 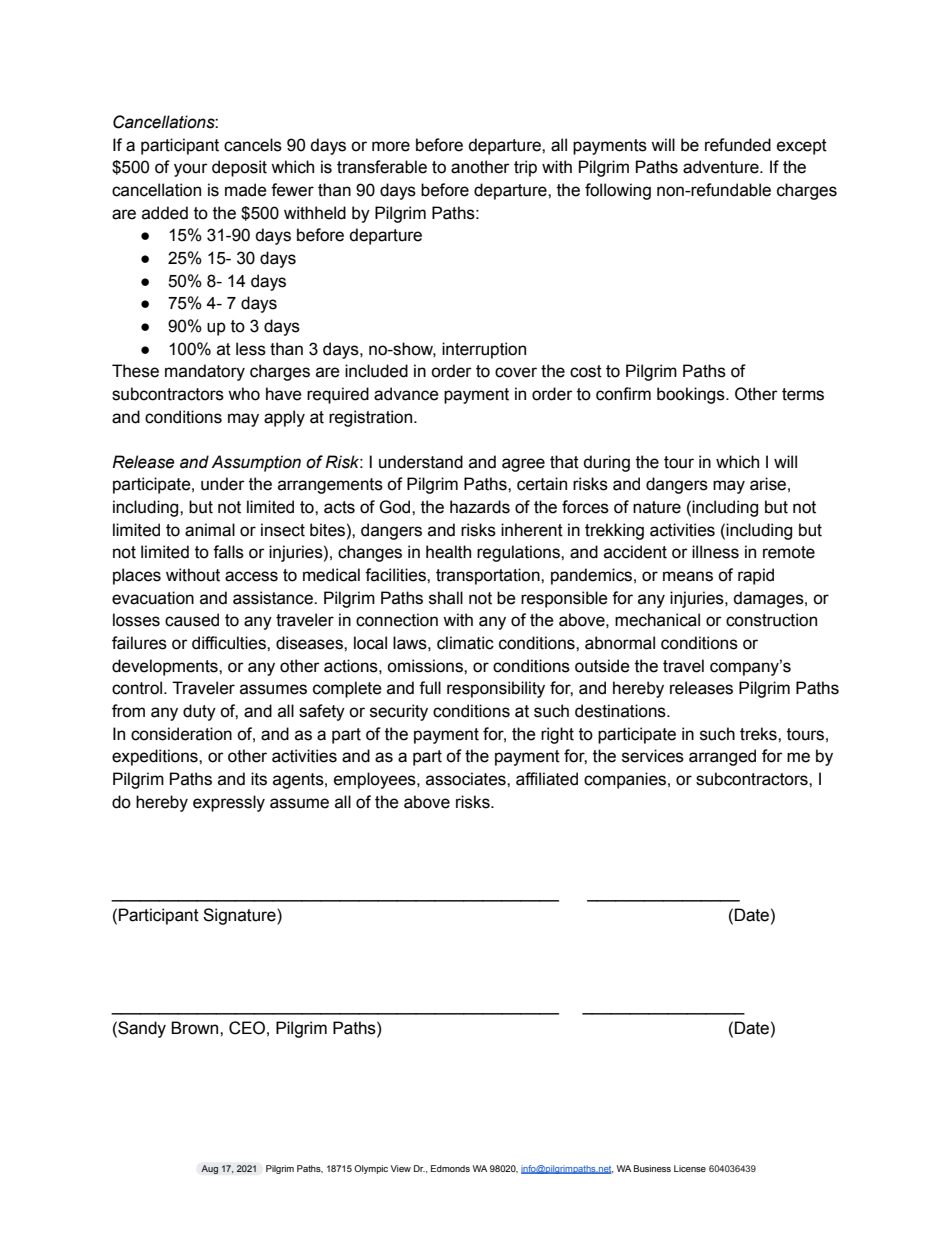 I want to click on your, so click(x=191, y=170).
